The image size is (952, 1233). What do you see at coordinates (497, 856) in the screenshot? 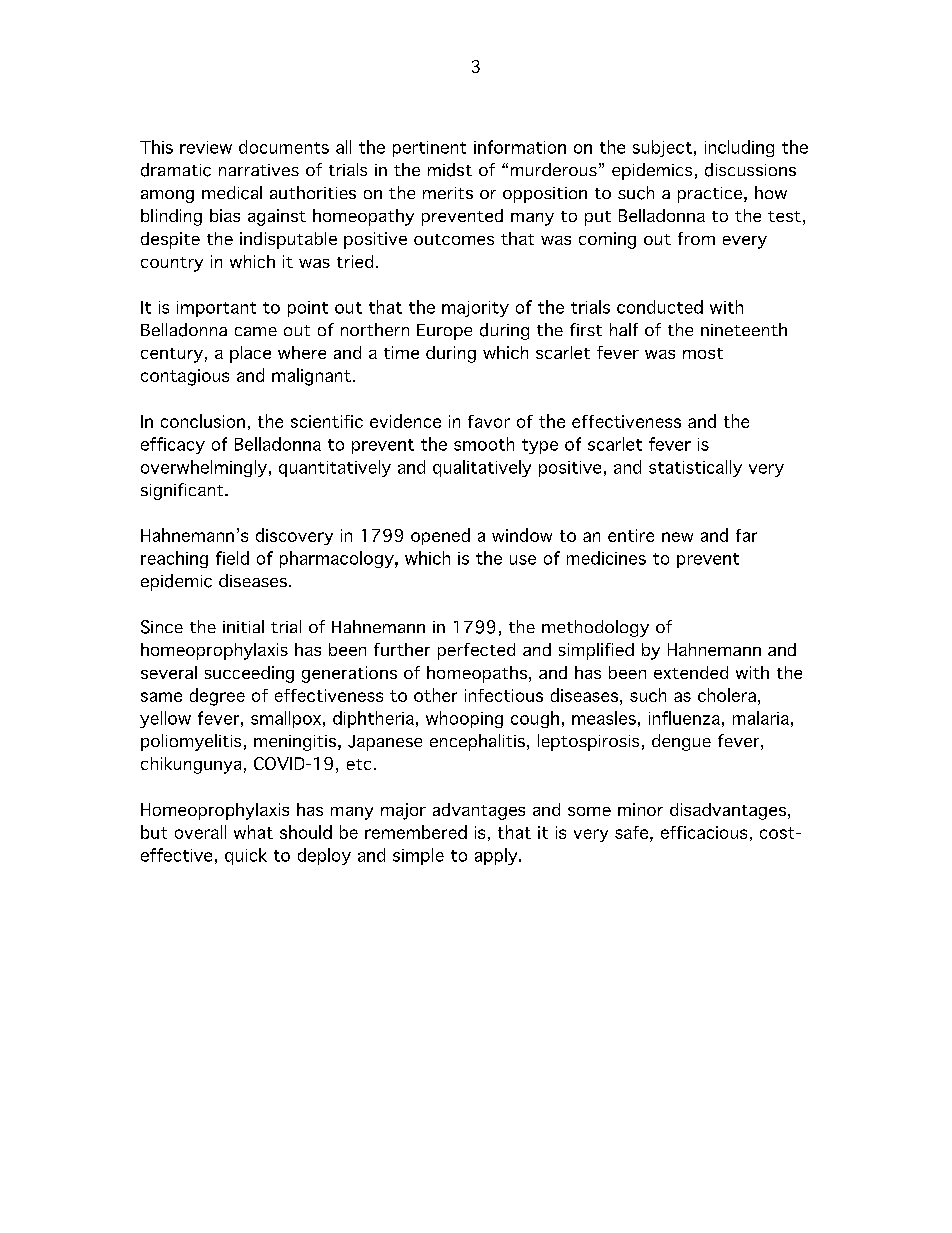
I see `apply` at bounding box center [497, 856].
